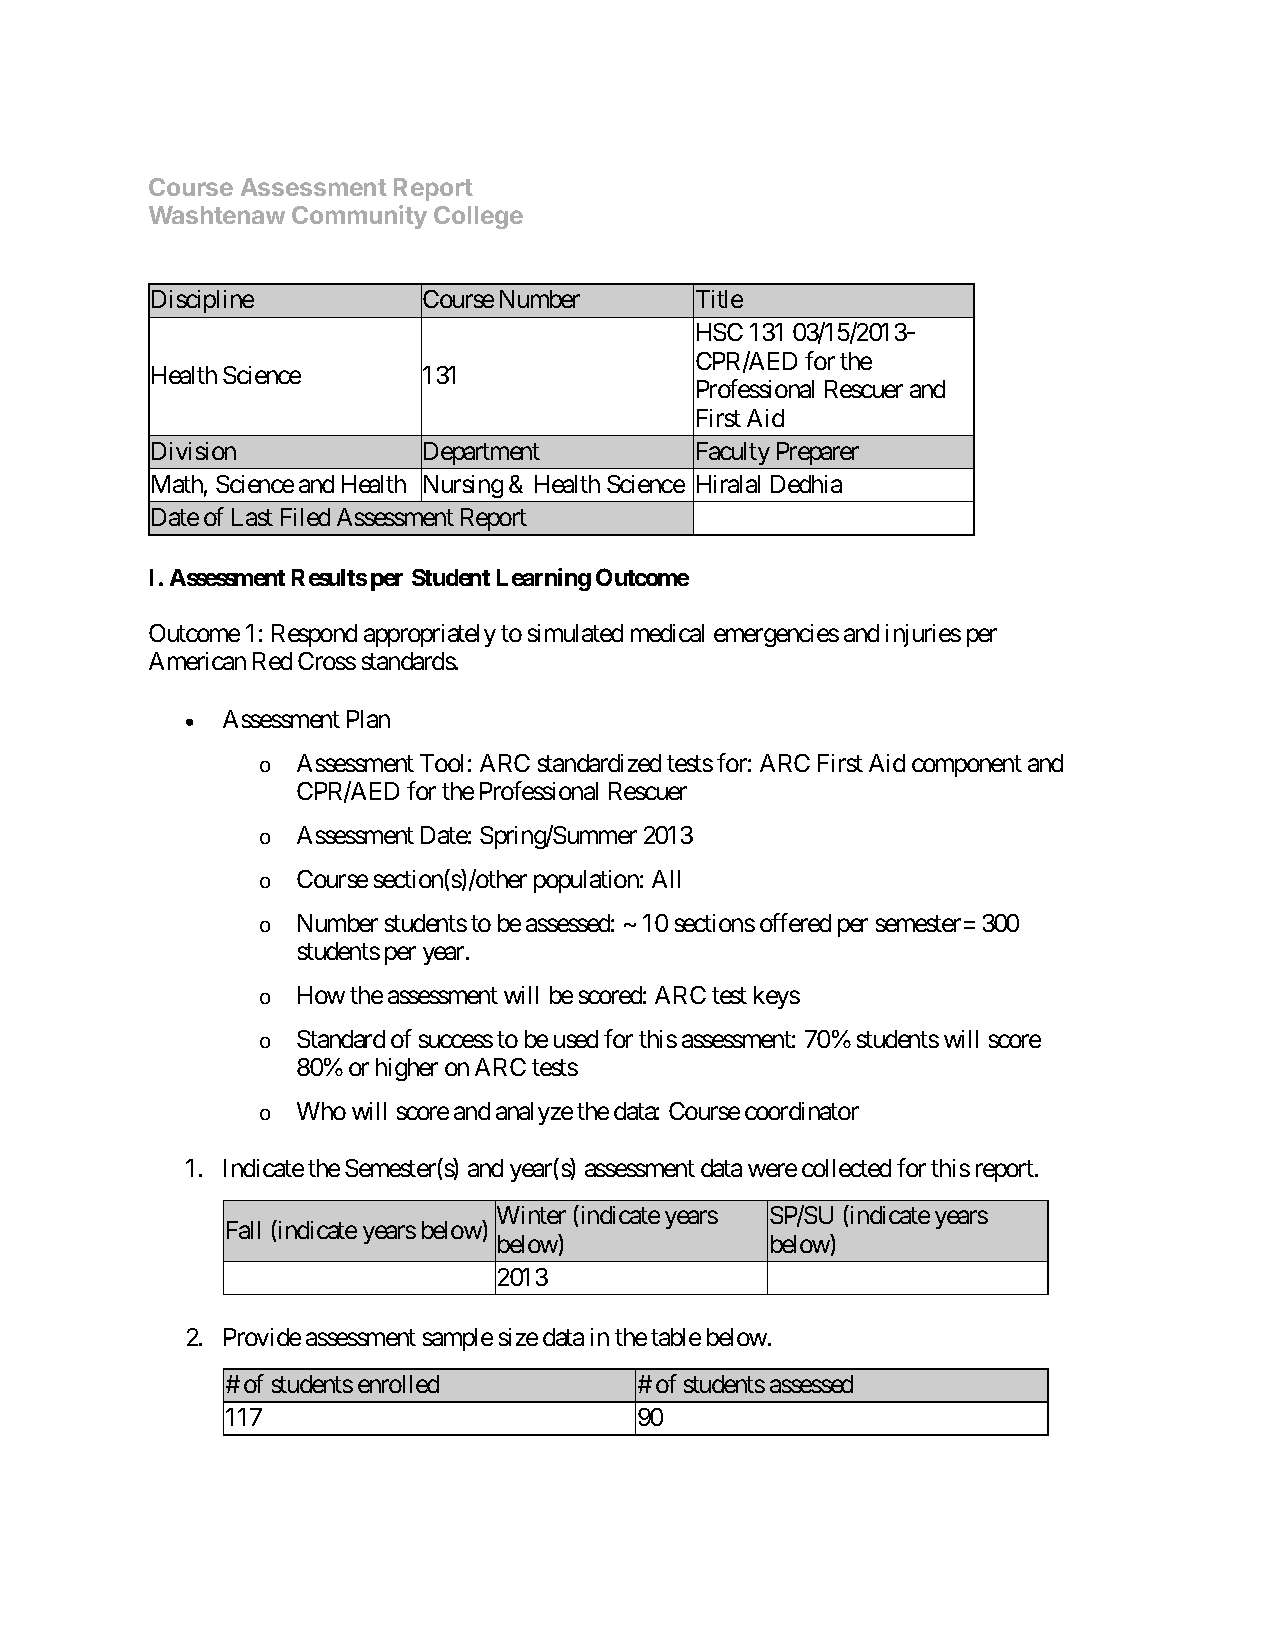 The image size is (1261, 1631). What do you see at coordinates (923, 635) in the image?
I see `injuries` at bounding box center [923, 635].
